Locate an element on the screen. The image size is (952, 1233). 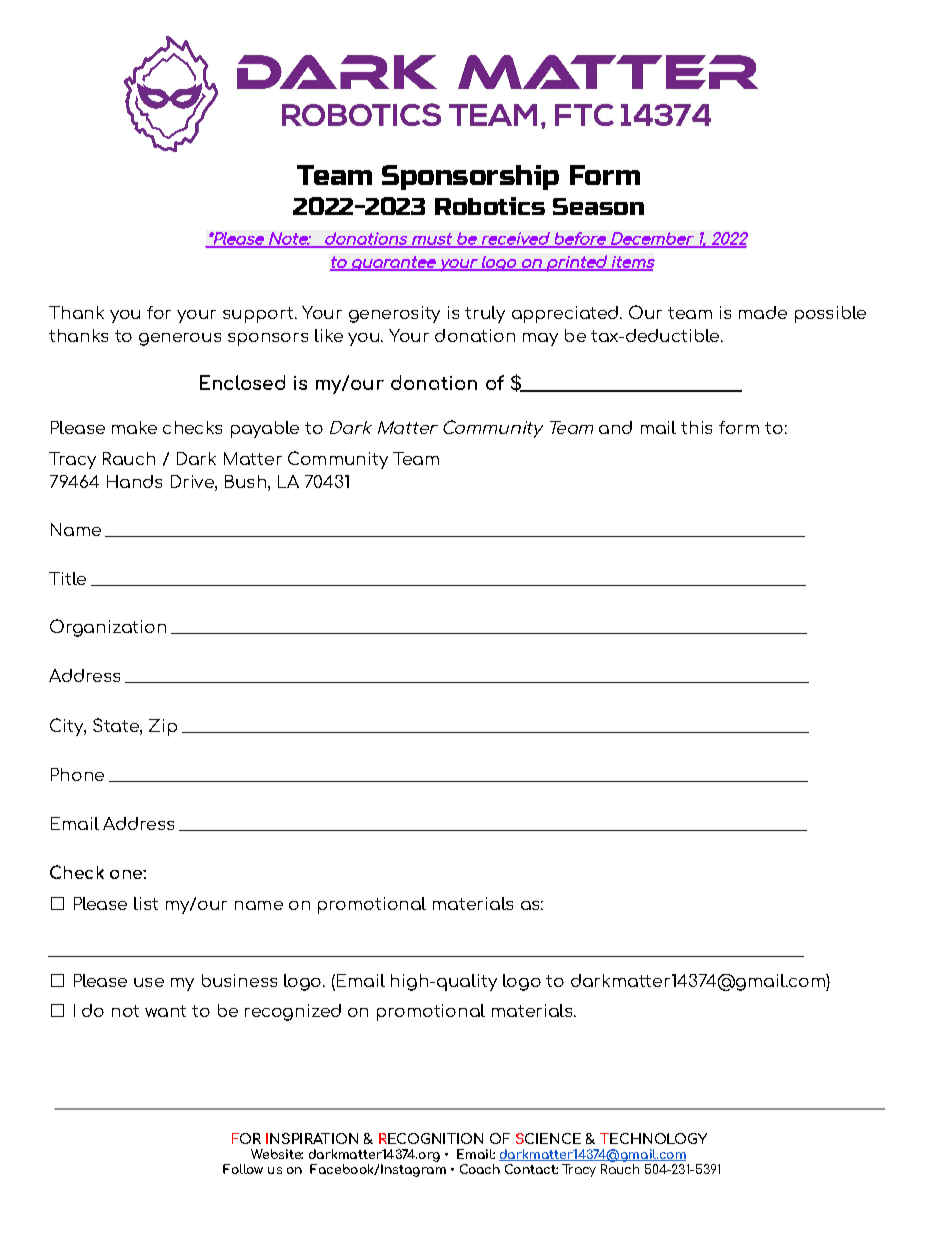
RECOGNITION is located at coordinates (431, 1138).
